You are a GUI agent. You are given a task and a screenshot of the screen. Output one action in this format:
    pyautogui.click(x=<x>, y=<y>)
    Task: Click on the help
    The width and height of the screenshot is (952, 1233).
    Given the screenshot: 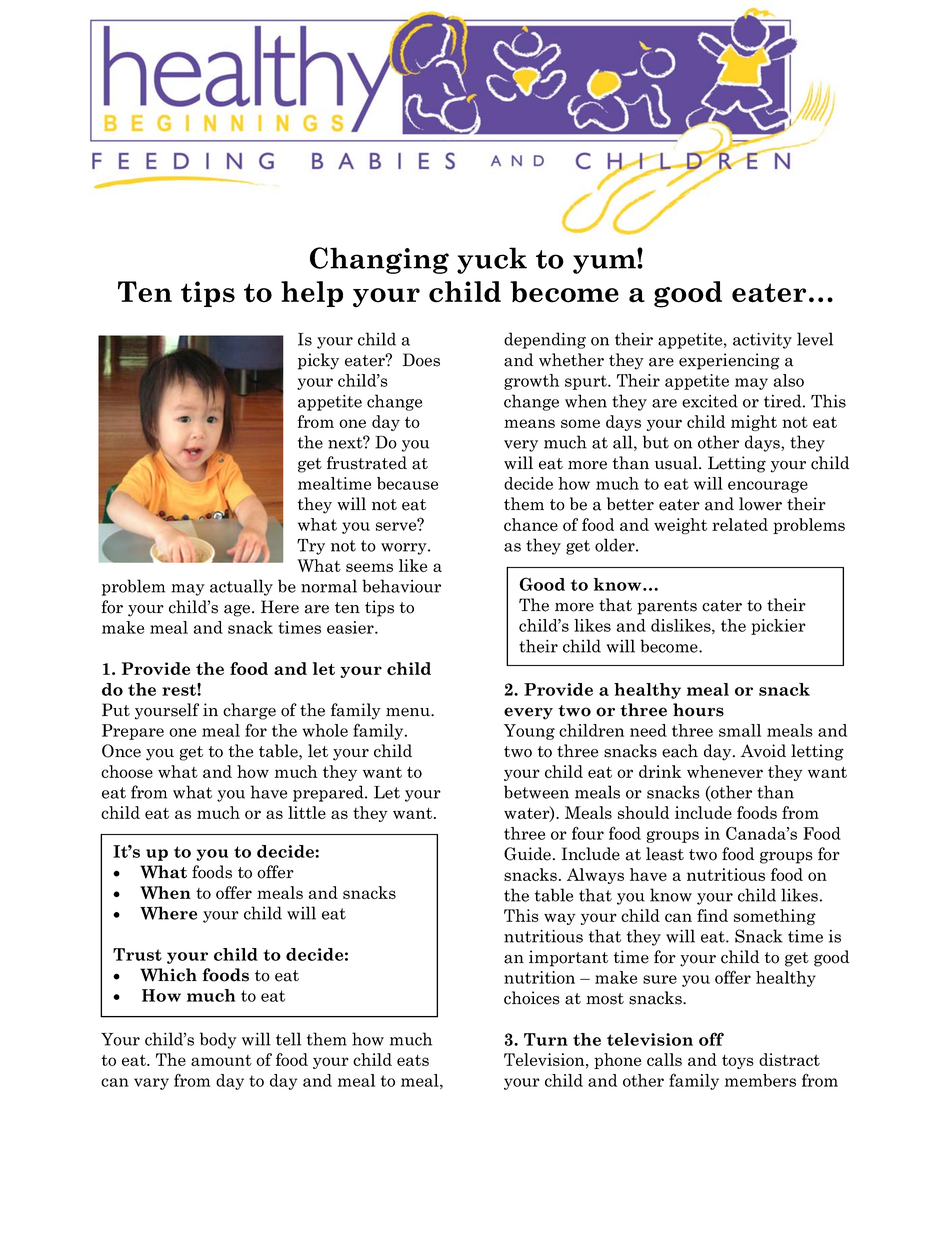 What is the action you would take?
    pyautogui.click(x=312, y=294)
